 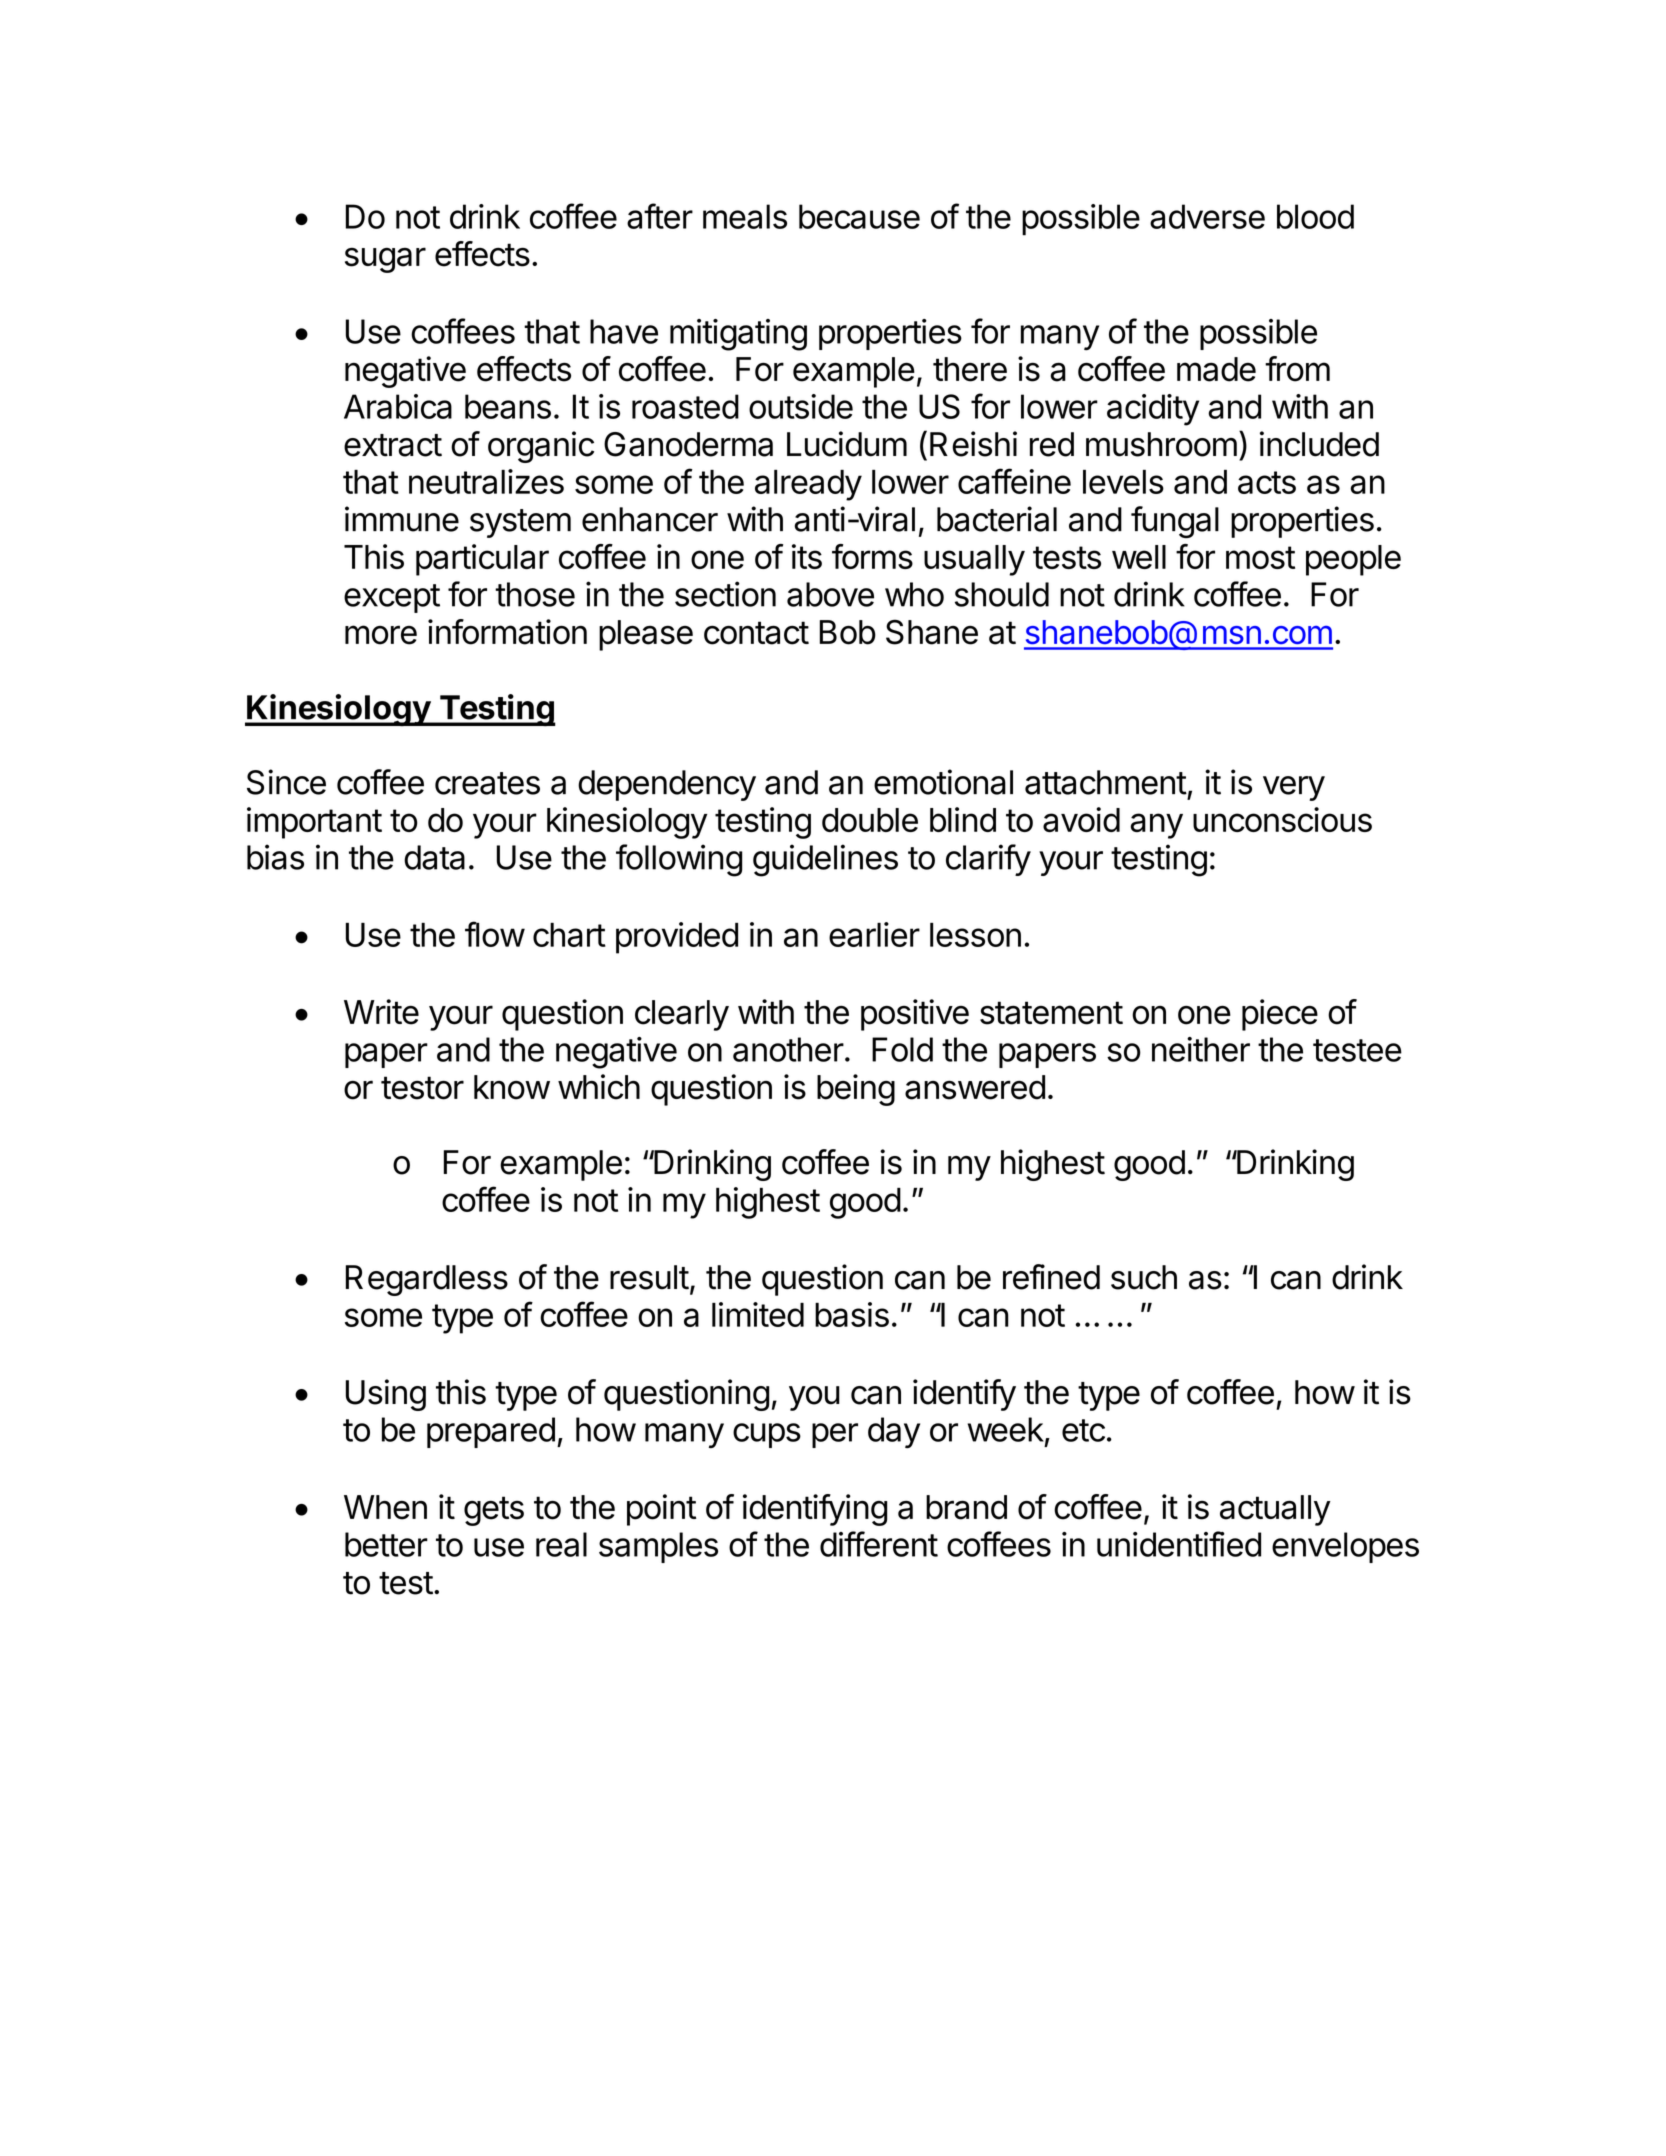 What do you see at coordinates (385, 1507) in the screenshot?
I see `When` at bounding box center [385, 1507].
